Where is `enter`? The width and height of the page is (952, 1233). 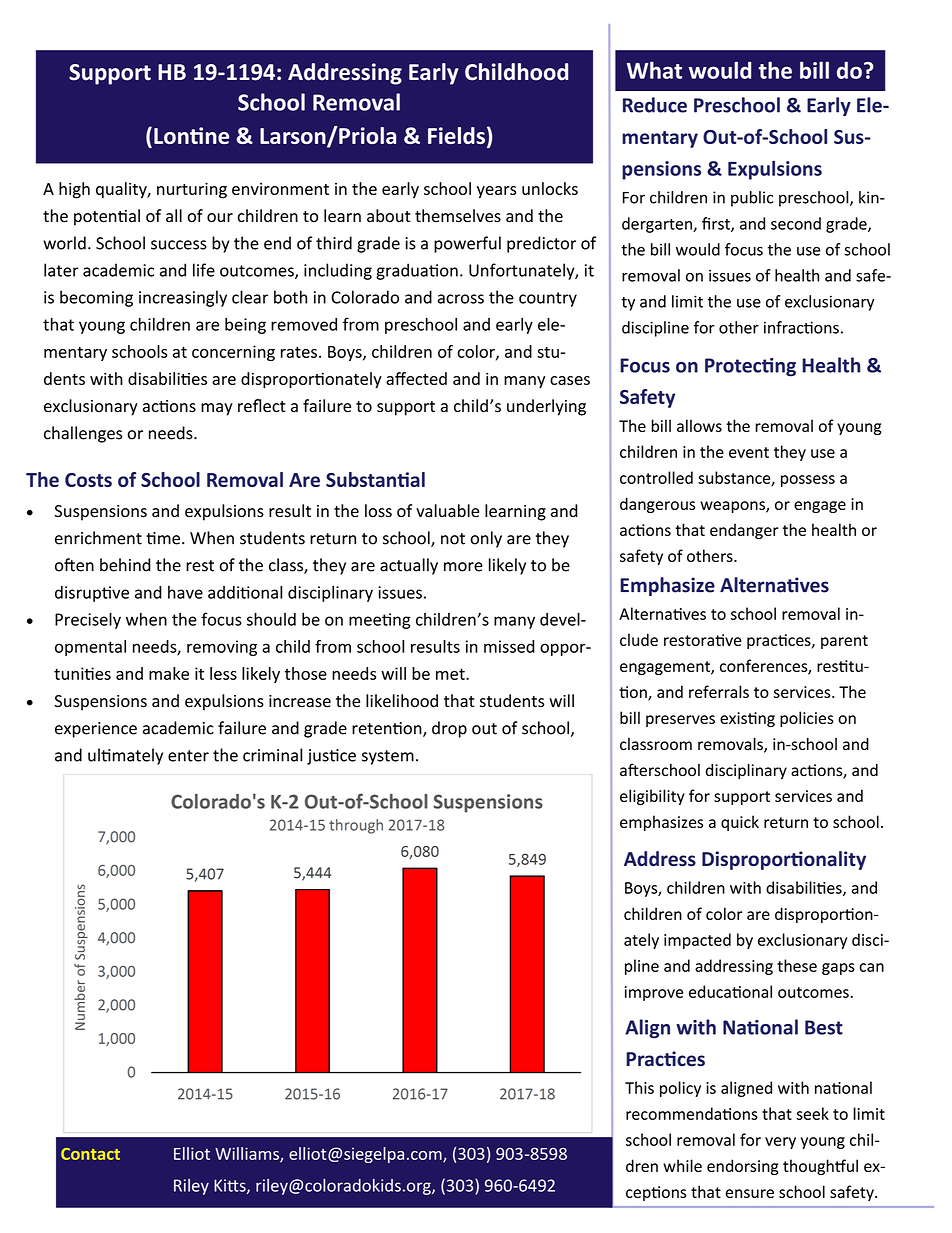
enter is located at coordinates (188, 756).
